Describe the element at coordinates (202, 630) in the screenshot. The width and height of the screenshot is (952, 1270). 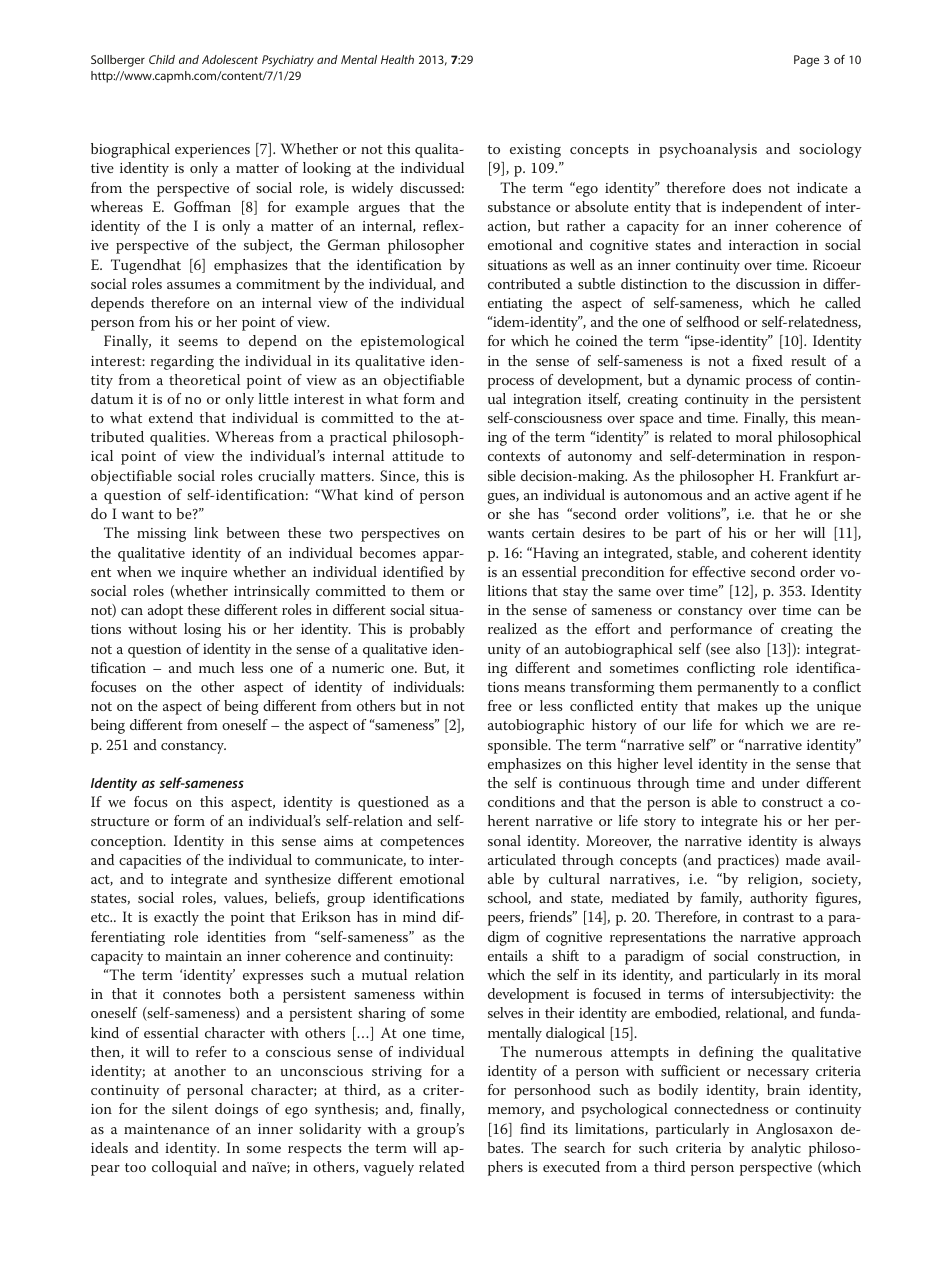
I see `losing` at that location.
